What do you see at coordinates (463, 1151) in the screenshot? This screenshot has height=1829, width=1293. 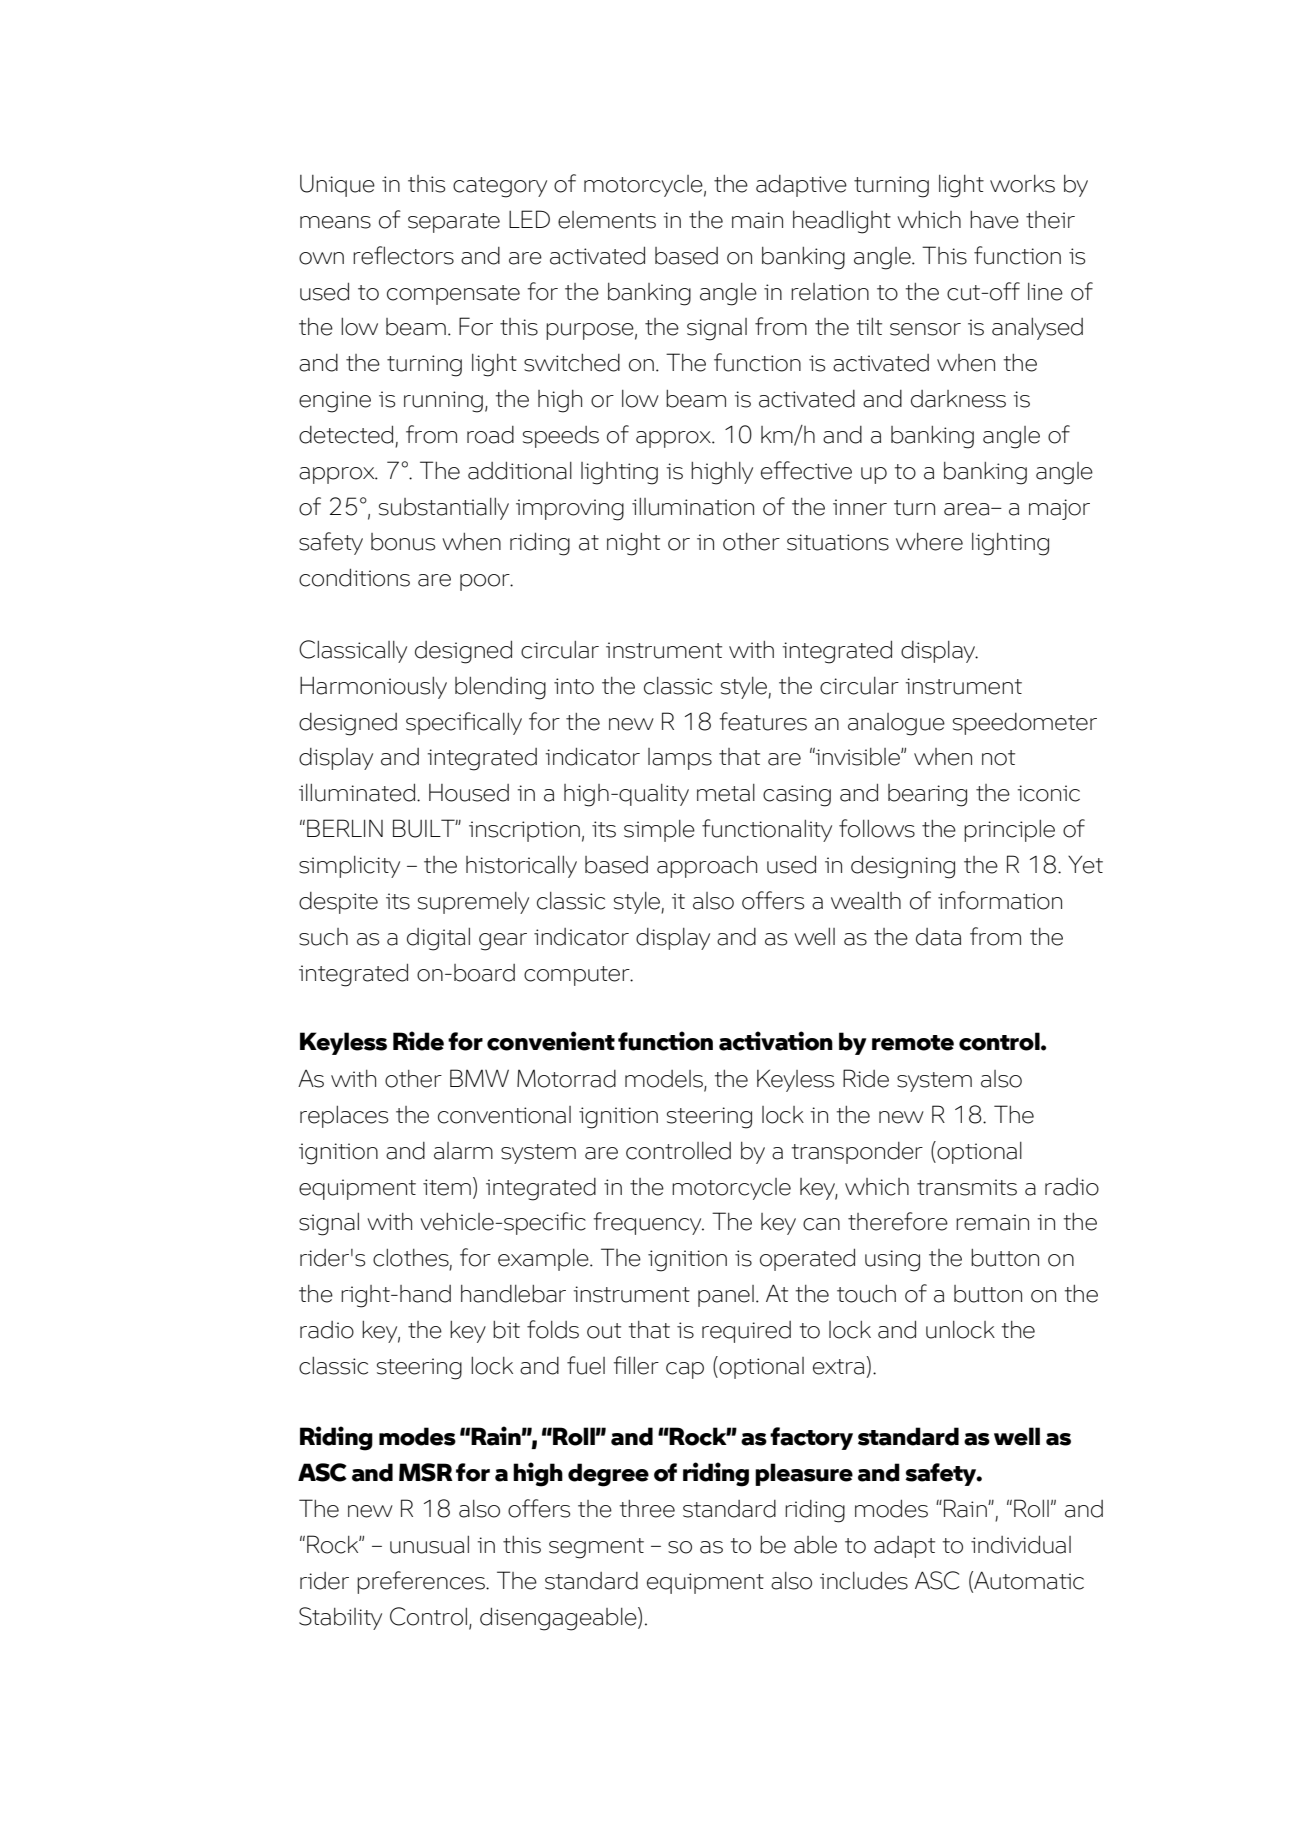 I see `alarm` at bounding box center [463, 1151].
